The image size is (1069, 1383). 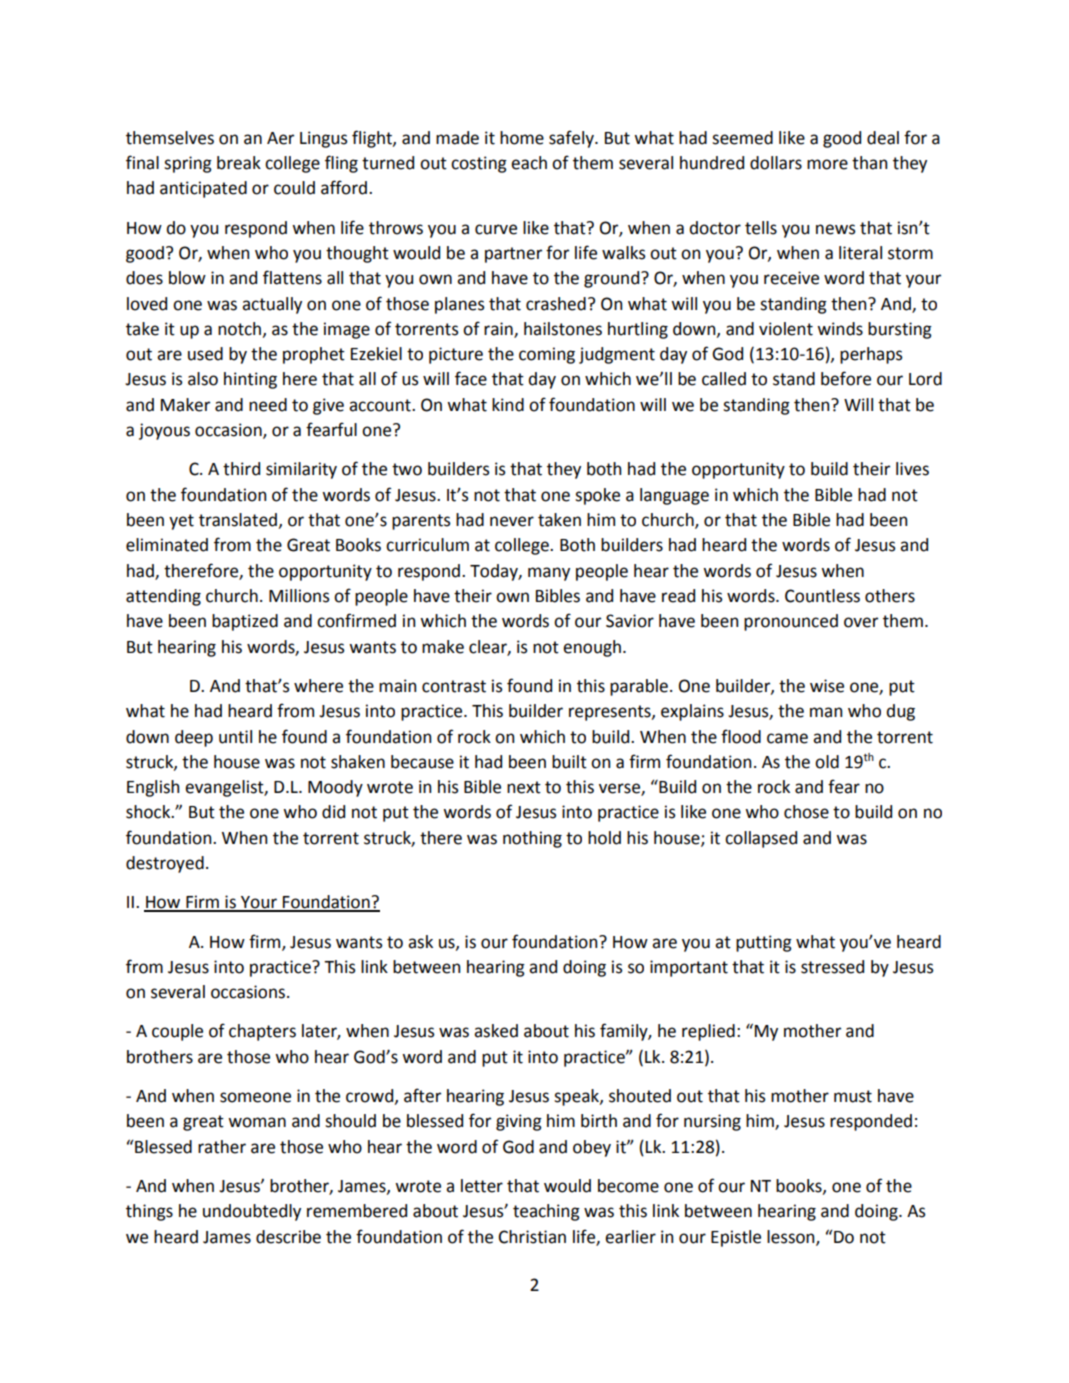 What do you see at coordinates (252, 1212) in the document?
I see `undoubtedly` at bounding box center [252, 1212].
